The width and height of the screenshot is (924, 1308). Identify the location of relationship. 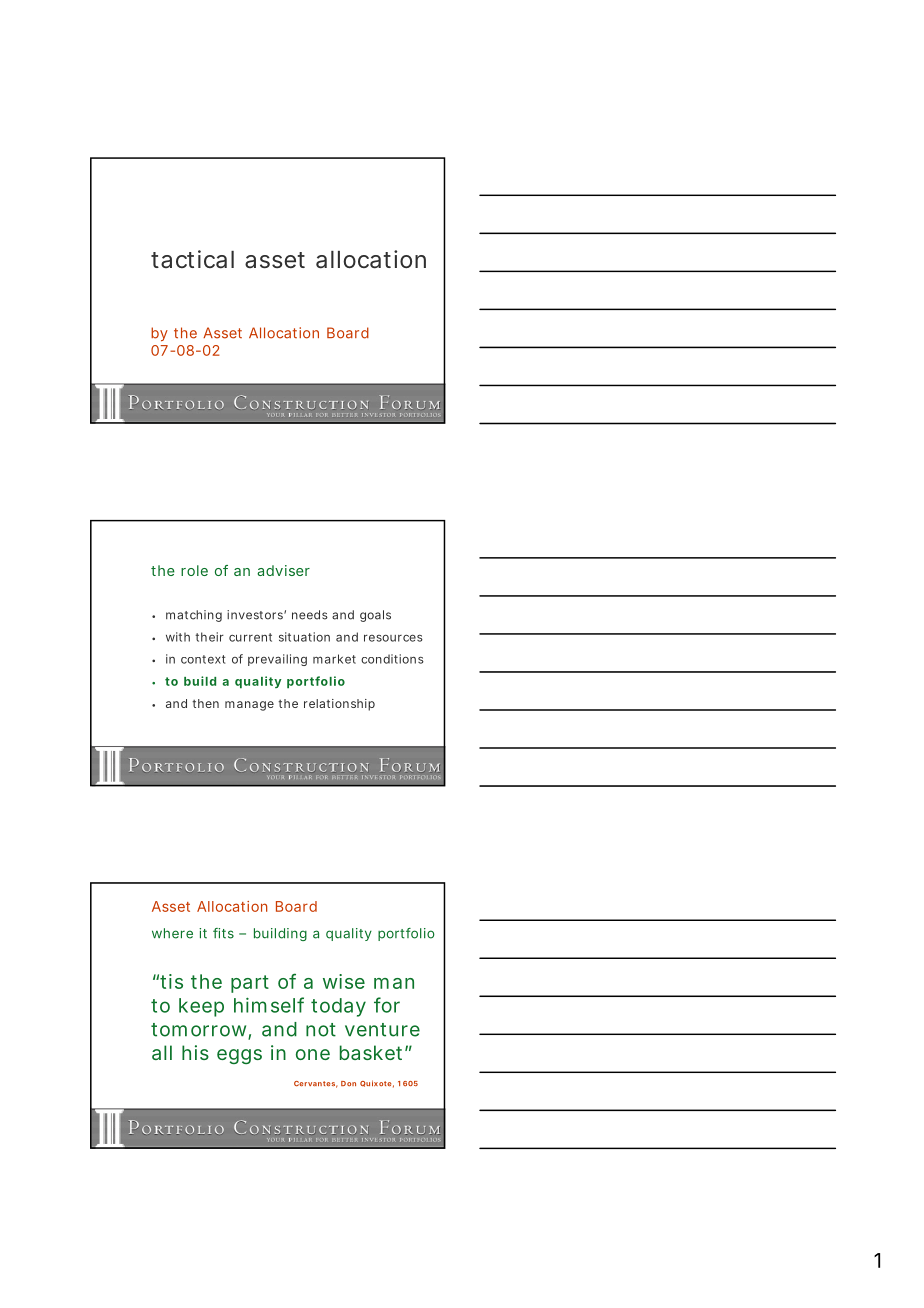
(339, 705).
